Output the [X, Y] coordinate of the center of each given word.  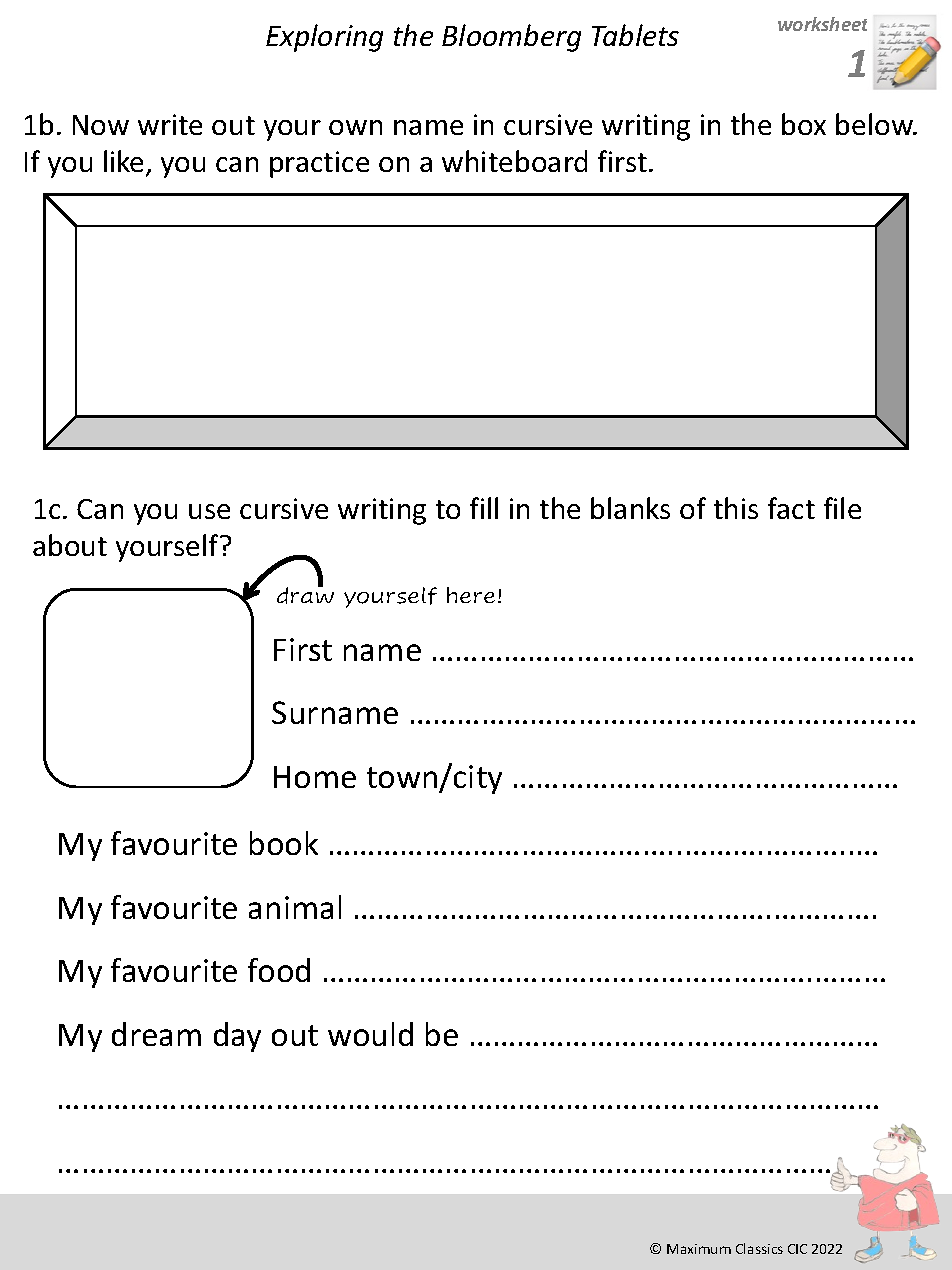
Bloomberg [511, 38]
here [471, 595]
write [170, 124]
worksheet [822, 24]
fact [791, 508]
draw [305, 595]
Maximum [699, 1249]
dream [156, 1034]
